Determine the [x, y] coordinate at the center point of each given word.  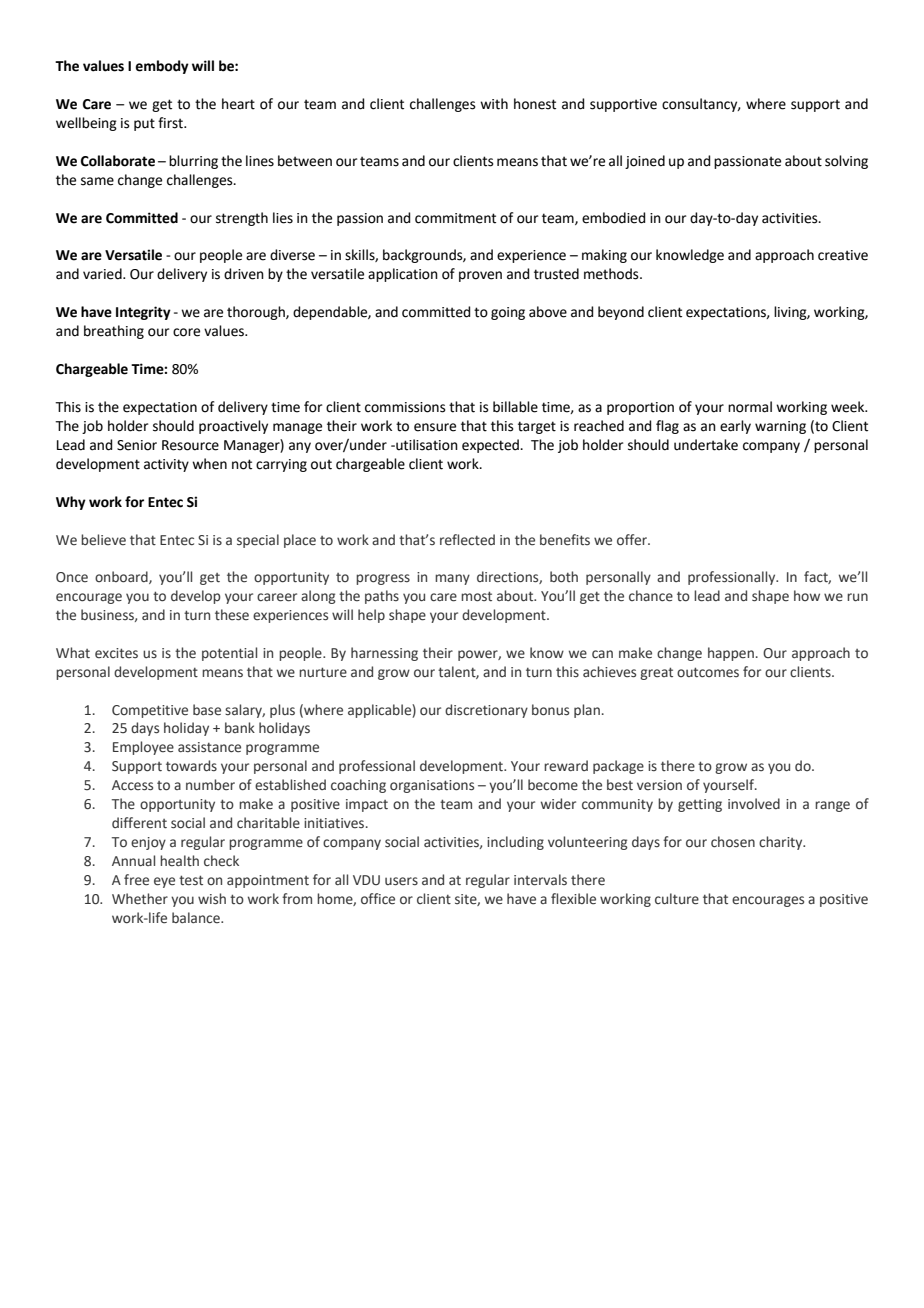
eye [164, 882]
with [494, 104]
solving [846, 162]
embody [162, 67]
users [401, 881]
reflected [467, 540]
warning [780, 427]
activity [166, 465]
